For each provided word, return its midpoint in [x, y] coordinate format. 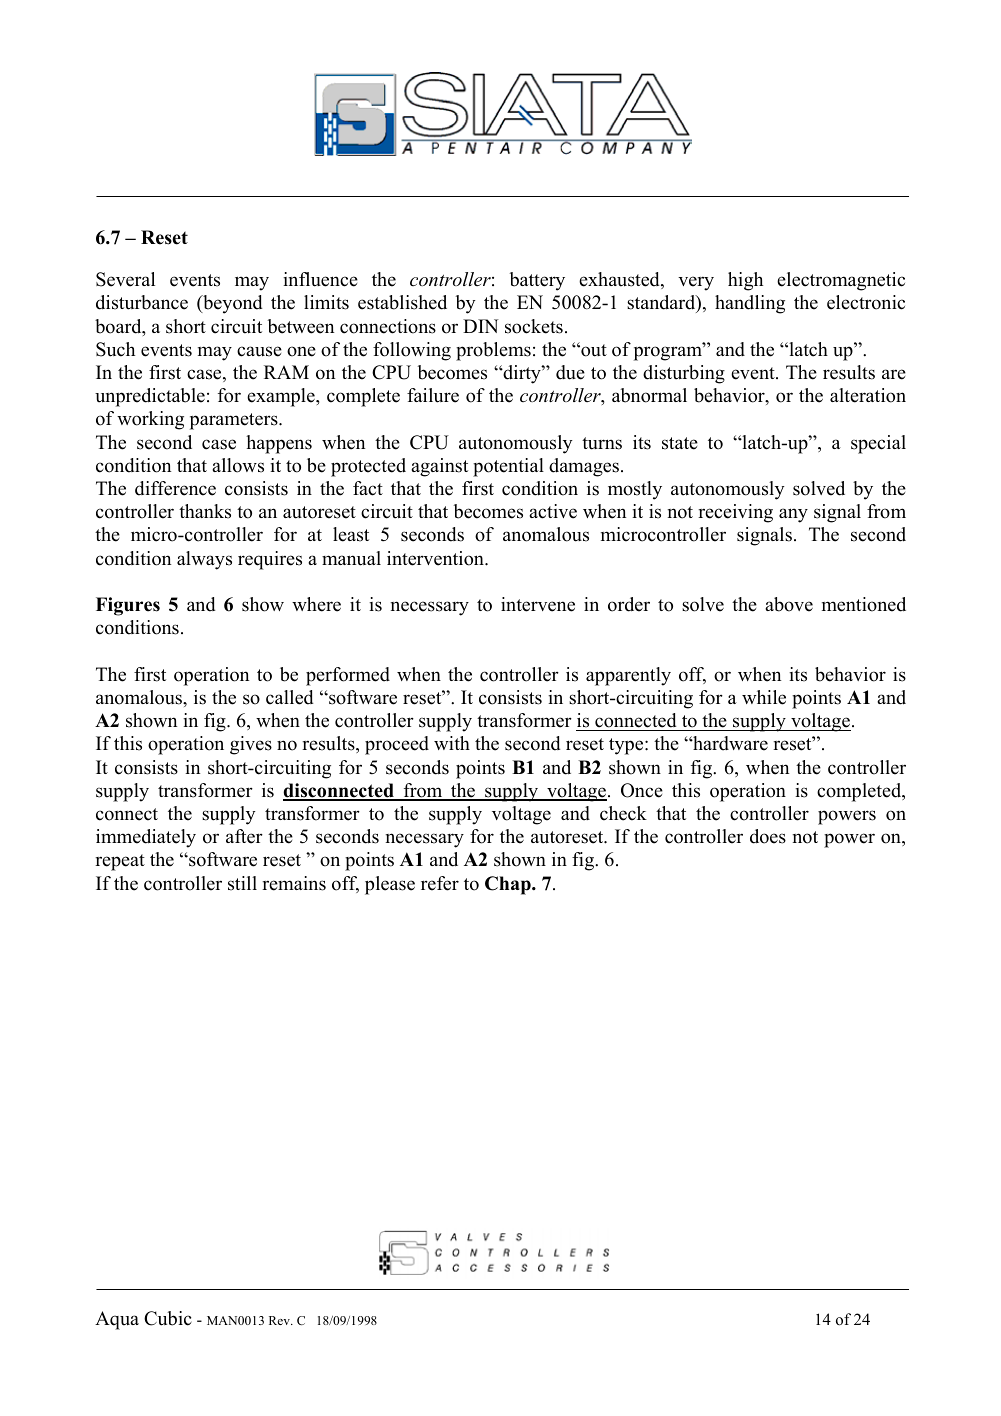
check [623, 813]
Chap [509, 885]
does [768, 836]
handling [750, 304]
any [793, 515]
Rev [280, 1320]
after [244, 836]
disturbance [142, 302]
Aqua [117, 1320]
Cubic [168, 1318]
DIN [481, 326]
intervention [436, 558]
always [204, 560]
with [452, 743]
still [242, 883]
